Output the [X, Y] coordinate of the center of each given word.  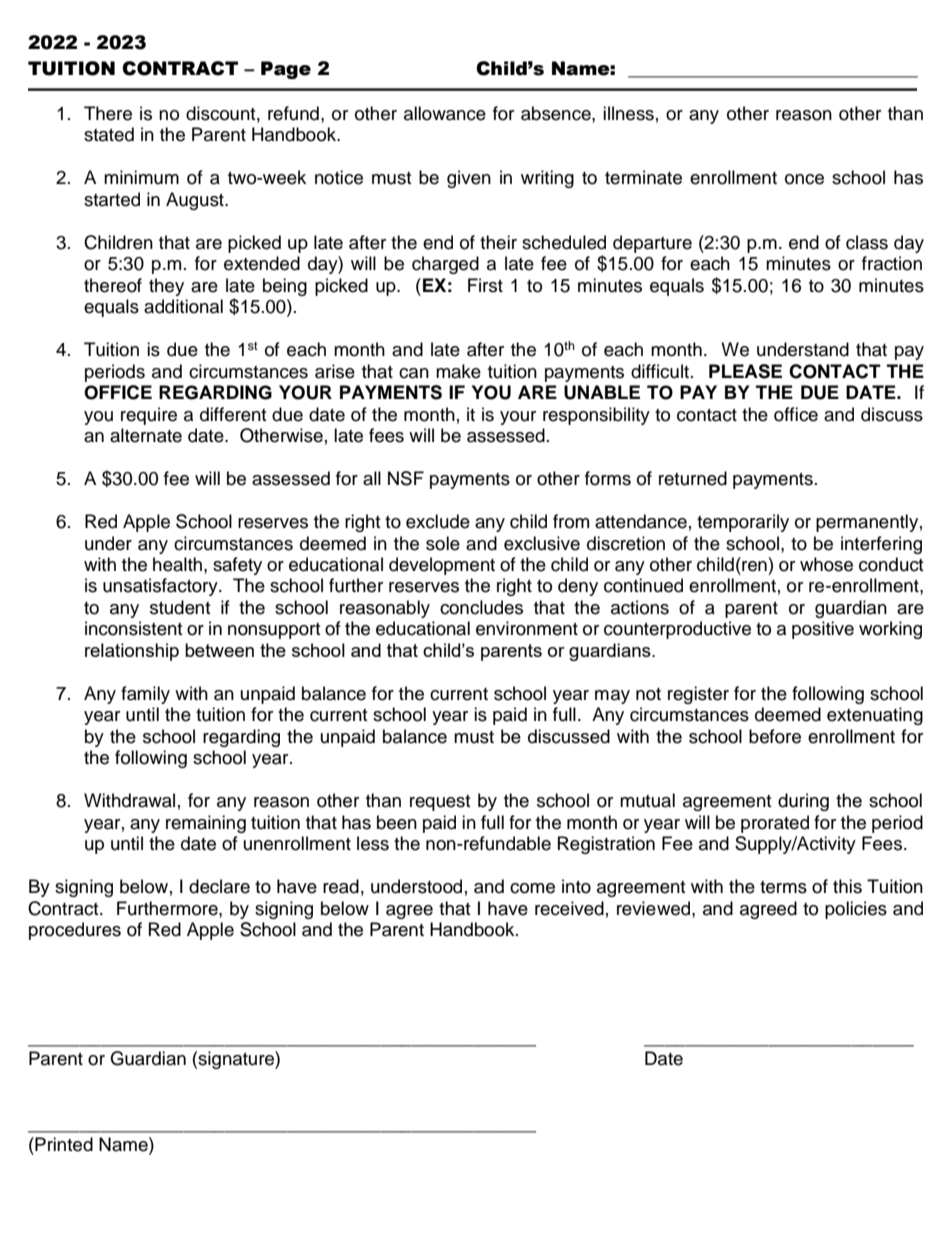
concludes [481, 607]
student [180, 607]
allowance [445, 113]
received [569, 908]
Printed [63, 1144]
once [804, 179]
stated [109, 134]
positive [823, 630]
